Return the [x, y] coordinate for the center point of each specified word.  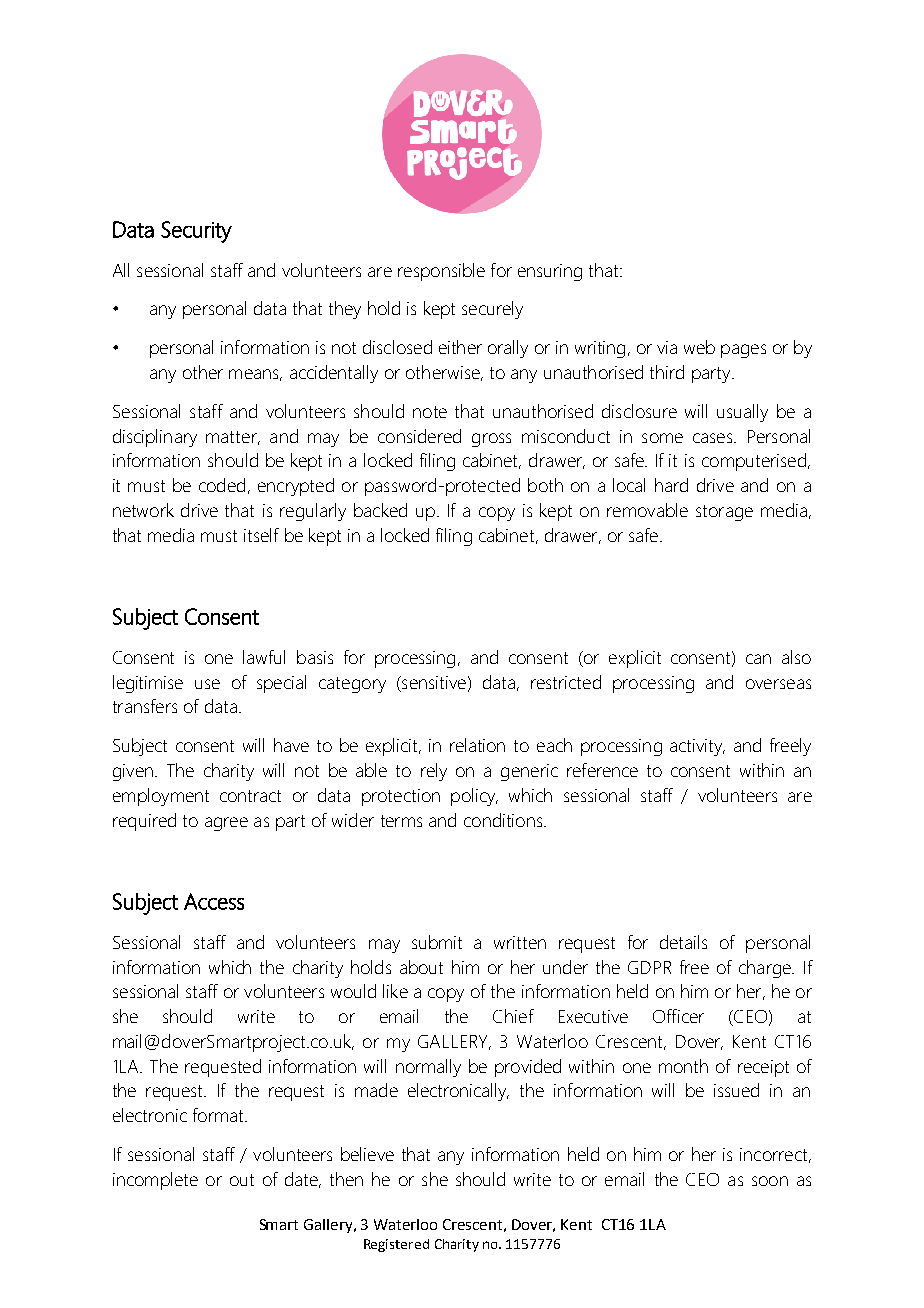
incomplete [155, 1181]
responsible [441, 272]
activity [697, 747]
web [699, 347]
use [207, 684]
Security [196, 232]
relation [477, 745]
